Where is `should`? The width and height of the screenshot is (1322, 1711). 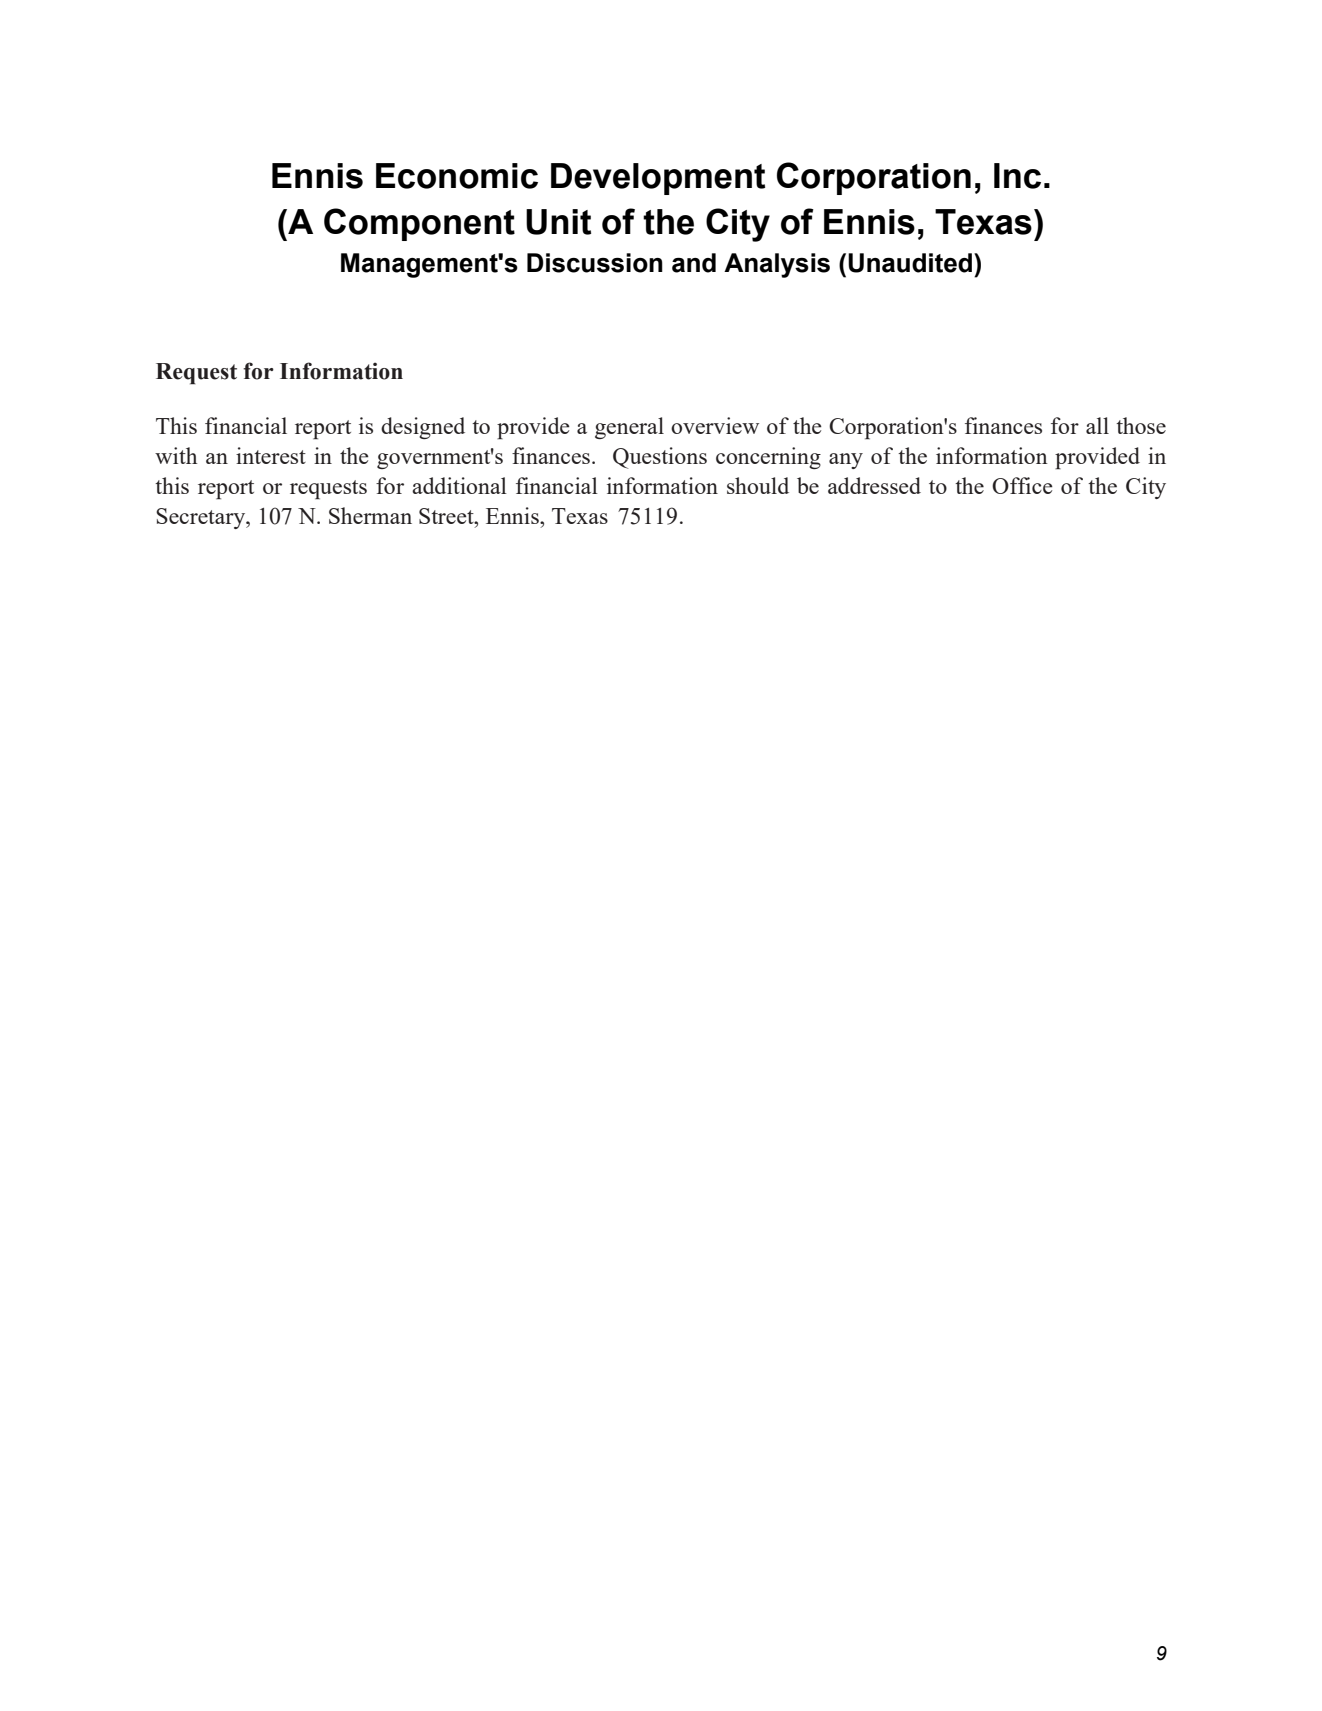
should is located at coordinates (758, 485).
